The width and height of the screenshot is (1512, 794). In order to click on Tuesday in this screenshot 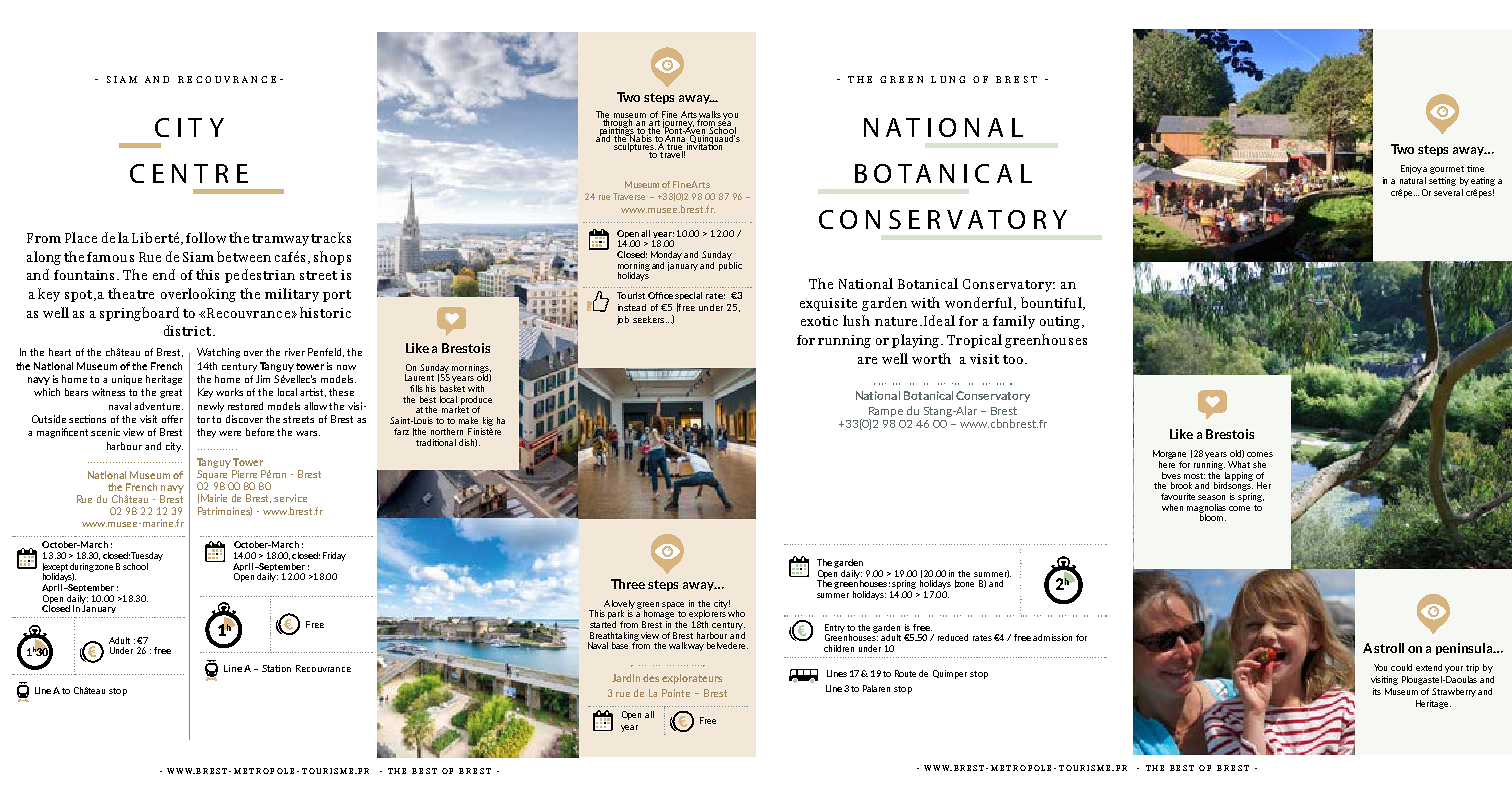, I will do `click(147, 556)`.
